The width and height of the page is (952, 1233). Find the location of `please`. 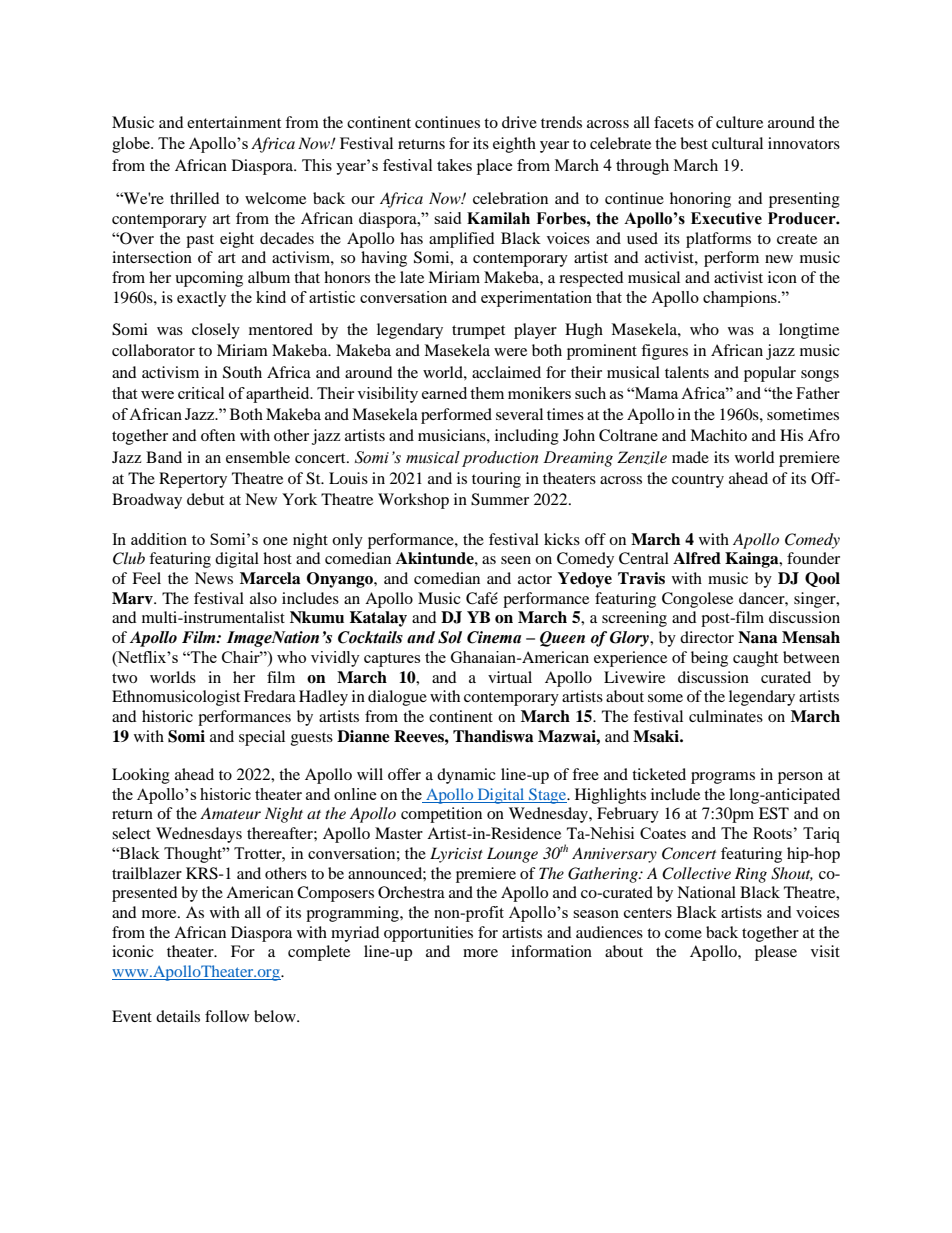

please is located at coordinates (776, 953).
